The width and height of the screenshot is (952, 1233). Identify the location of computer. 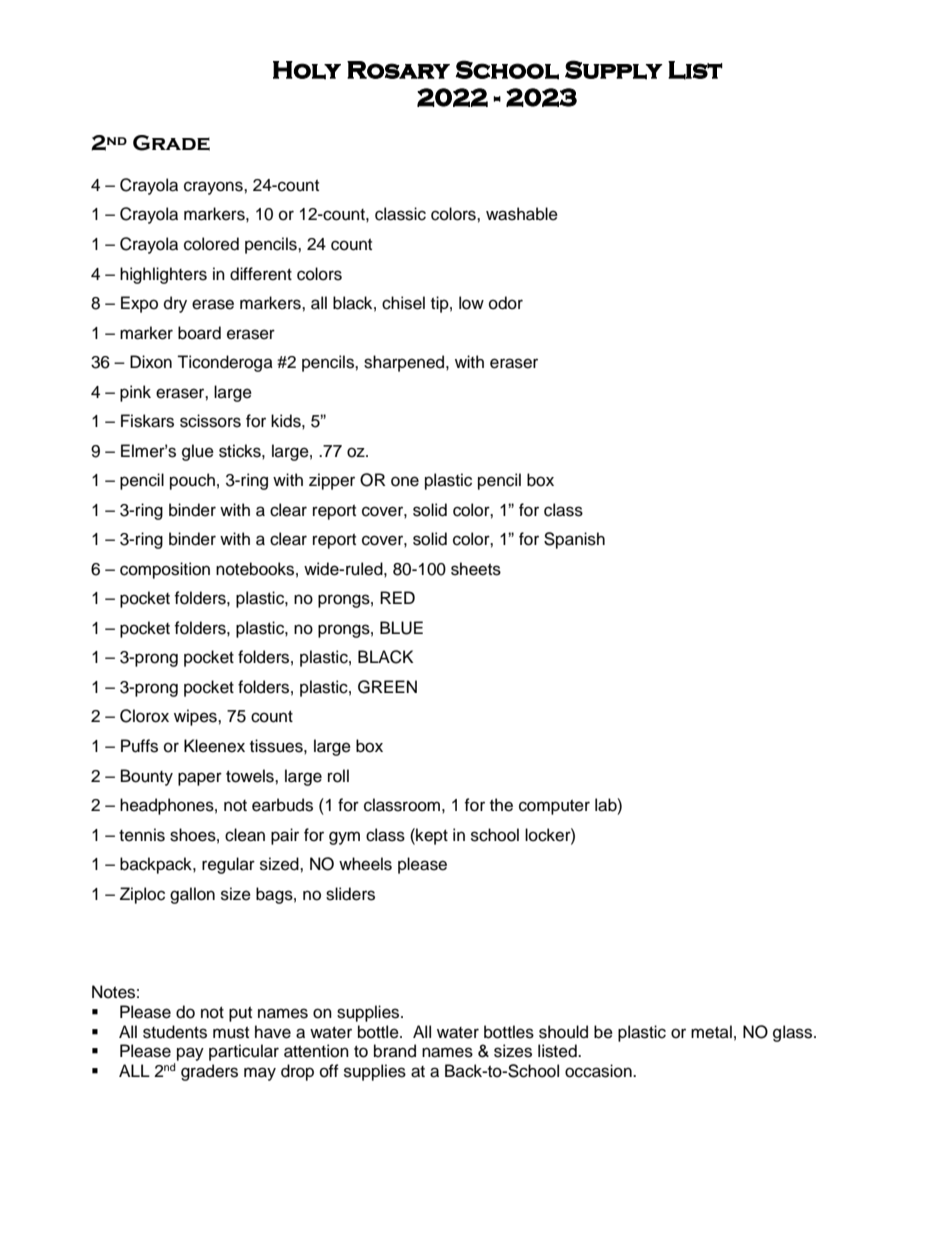
(554, 807).
